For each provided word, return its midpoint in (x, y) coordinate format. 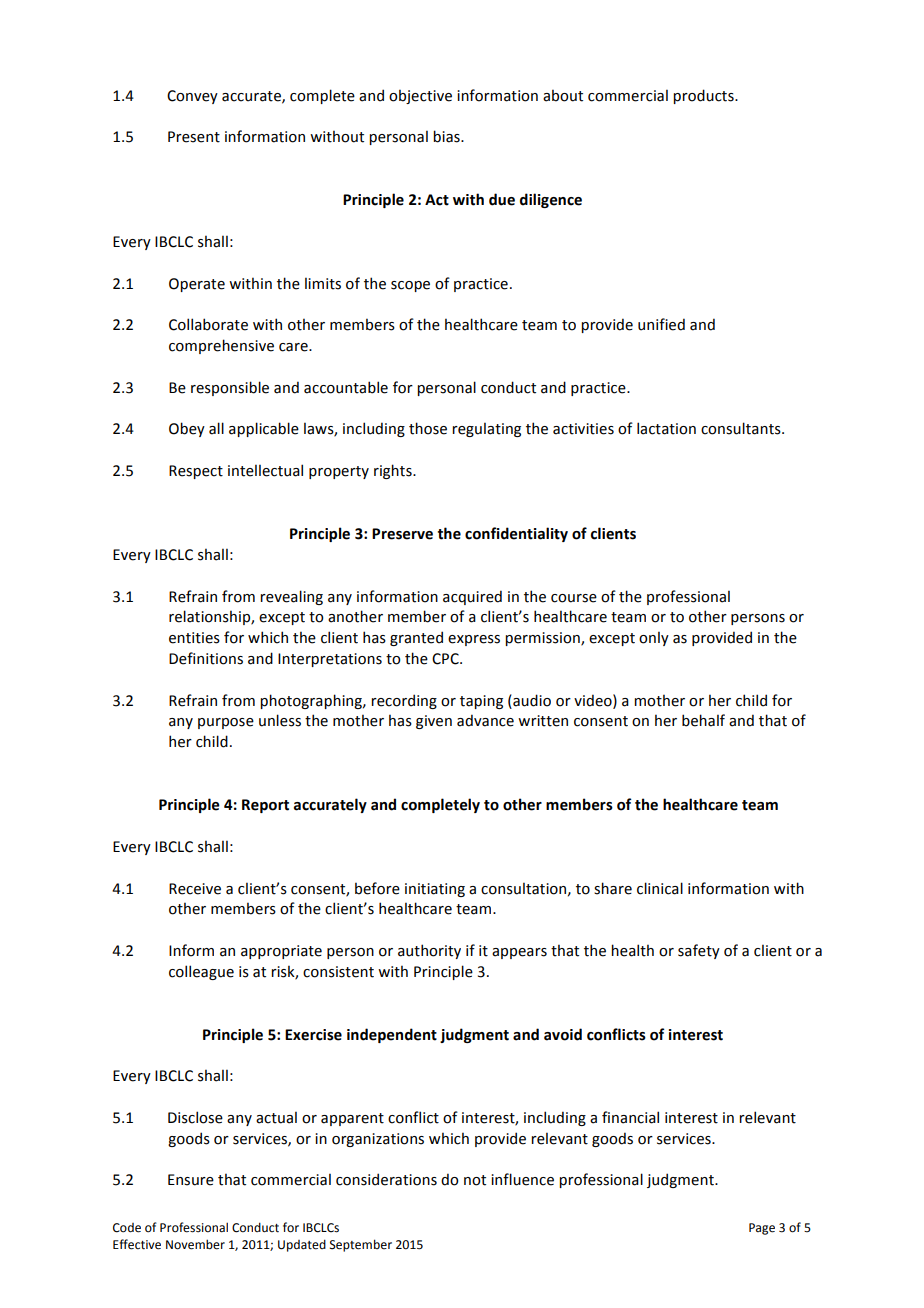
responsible (230, 388)
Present (194, 137)
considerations (386, 1179)
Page (762, 1229)
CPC (446, 659)
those (428, 428)
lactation (666, 428)
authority (429, 951)
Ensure (191, 1180)
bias (447, 136)
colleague (201, 972)
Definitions (206, 658)
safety (699, 951)
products (704, 96)
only (654, 638)
